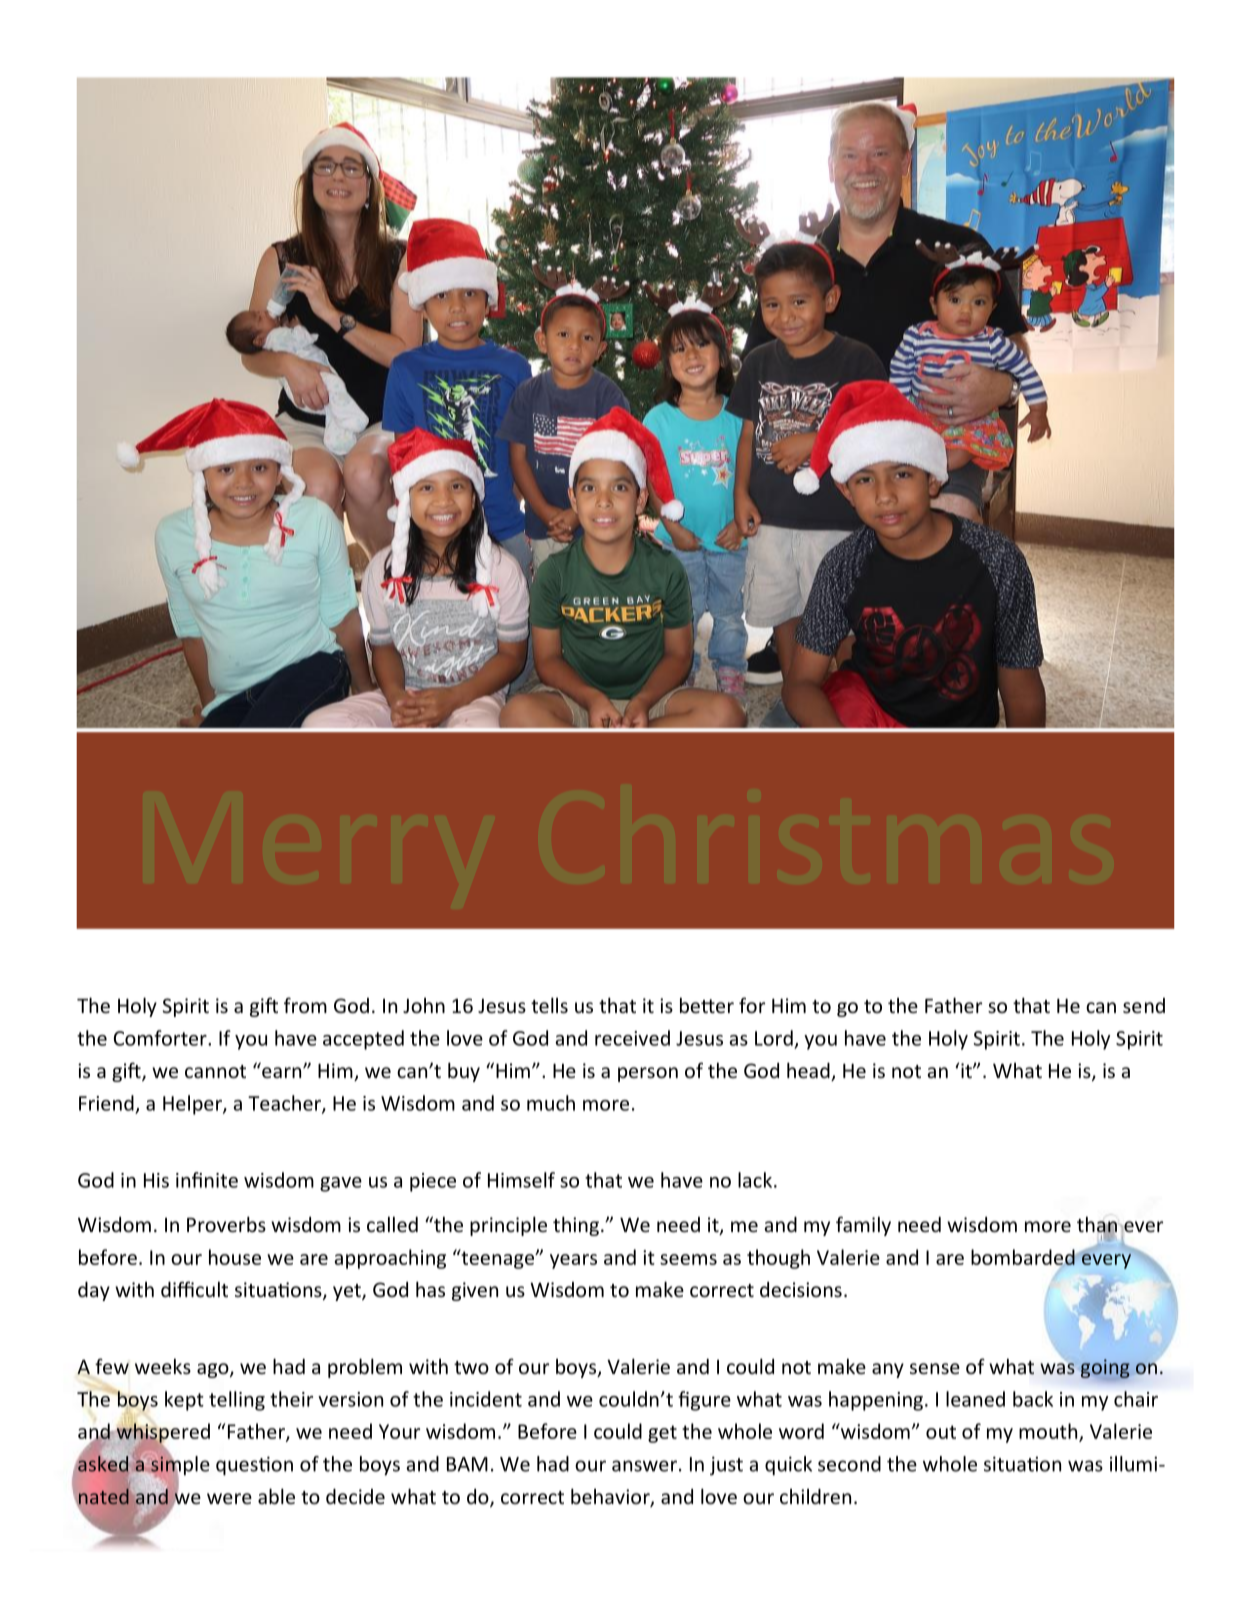 The image size is (1242, 1608). Describe the element at coordinates (1144, 1005) in the screenshot. I see `send` at that location.
